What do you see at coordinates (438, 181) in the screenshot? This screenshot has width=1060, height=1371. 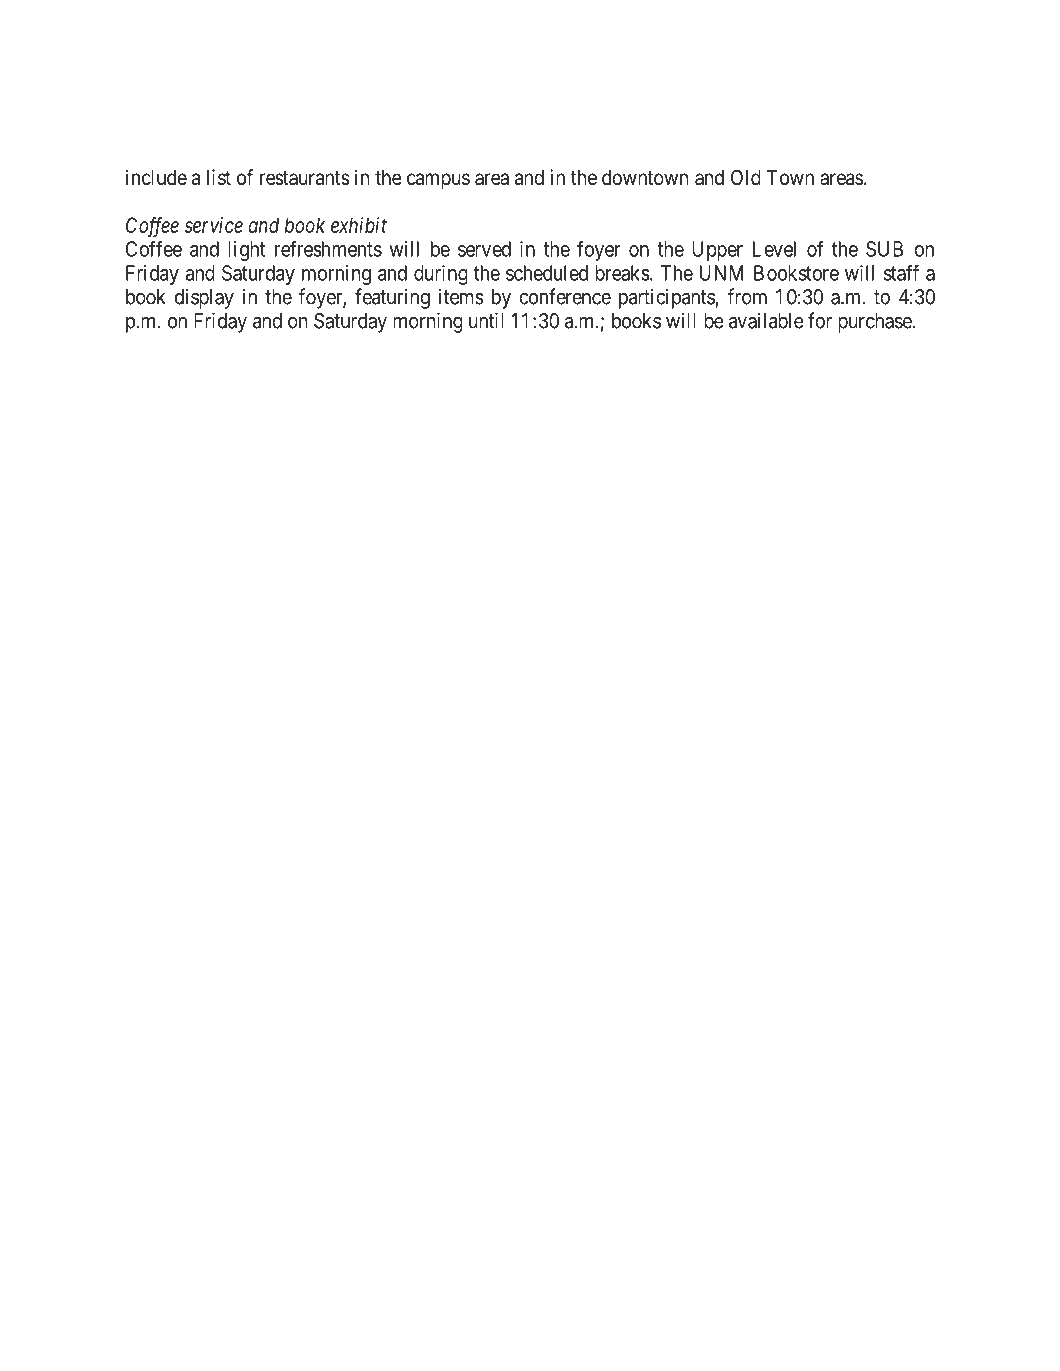 I see `campus` at bounding box center [438, 181].
